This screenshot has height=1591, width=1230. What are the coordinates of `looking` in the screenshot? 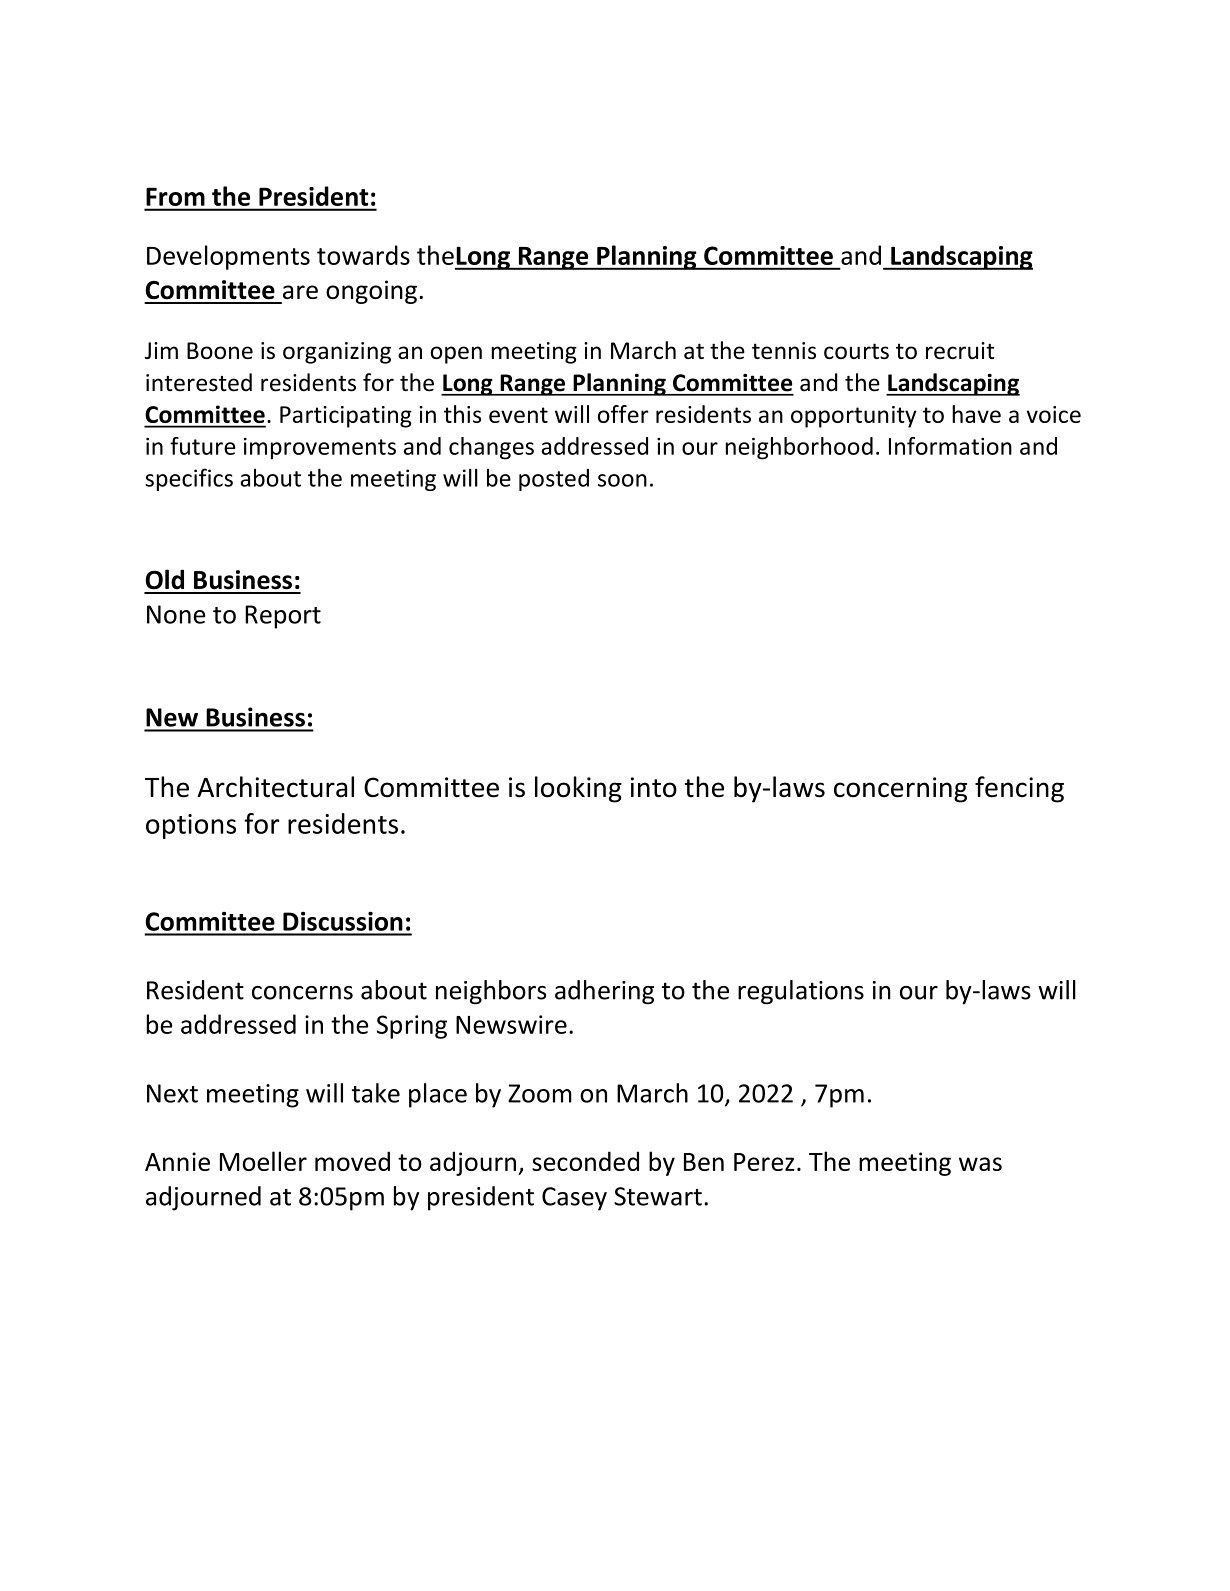 It's located at (578, 789).
